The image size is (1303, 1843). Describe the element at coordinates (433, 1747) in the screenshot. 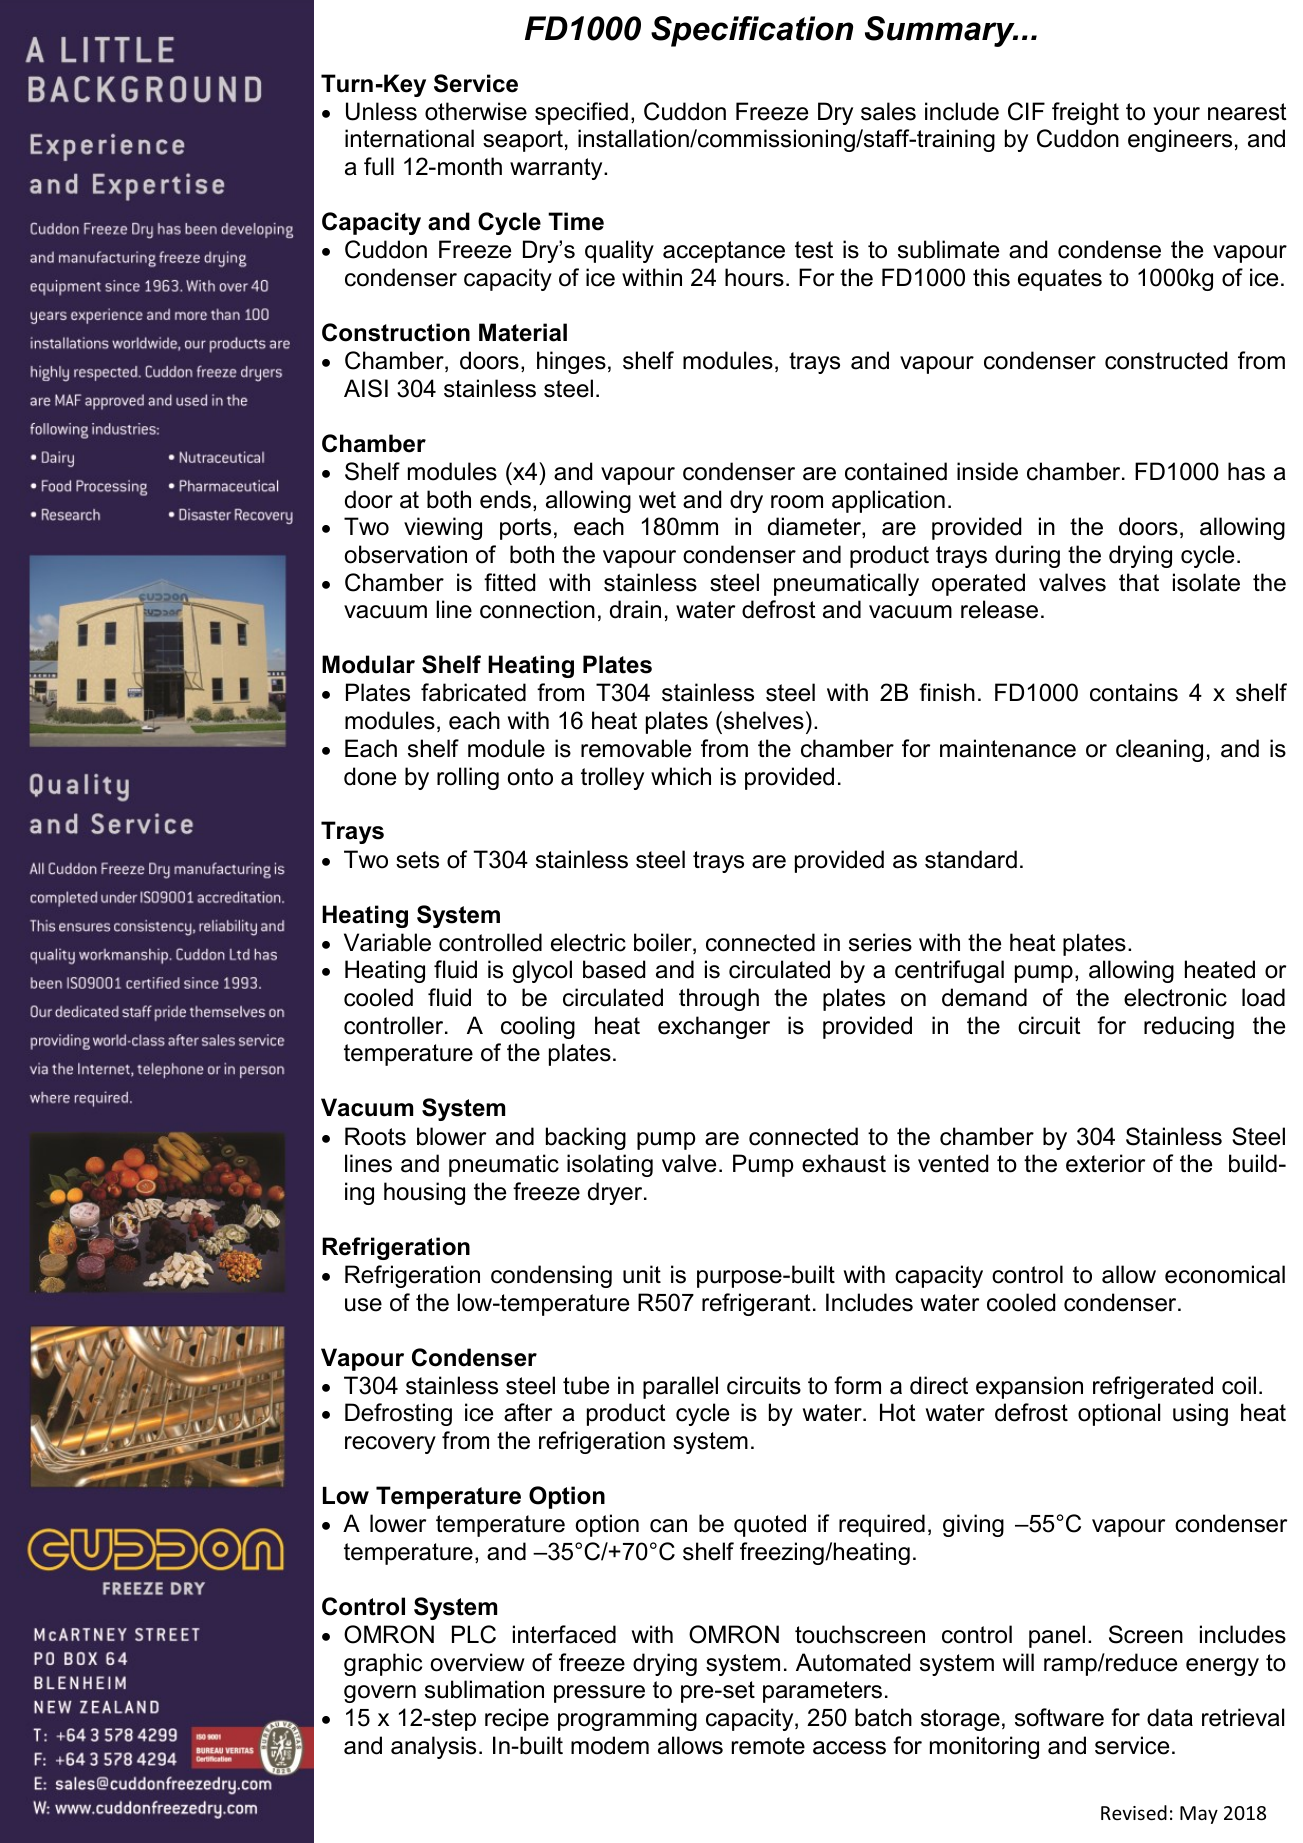

I see `analysis` at that location.
